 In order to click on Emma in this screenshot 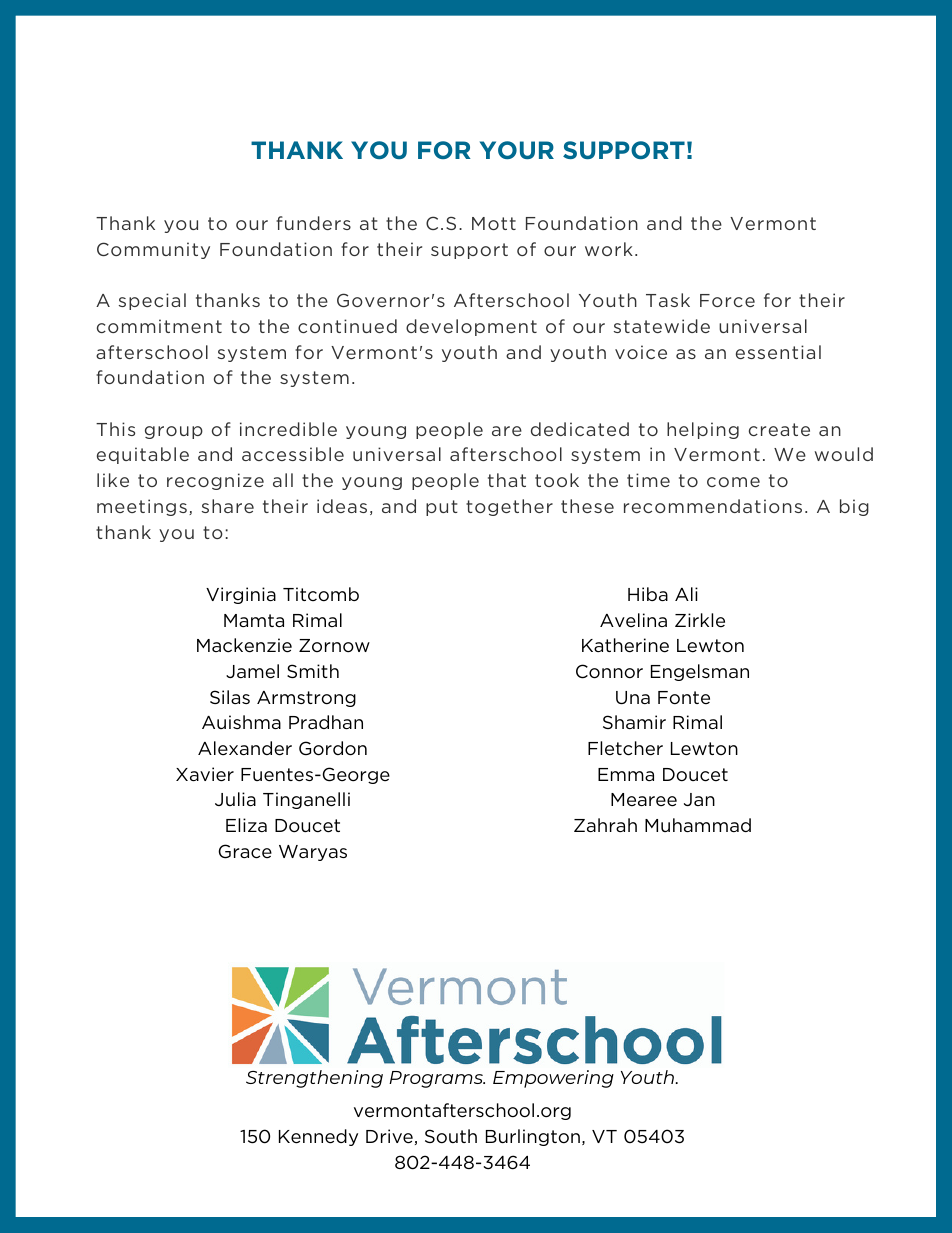, I will do `click(626, 774)`.
